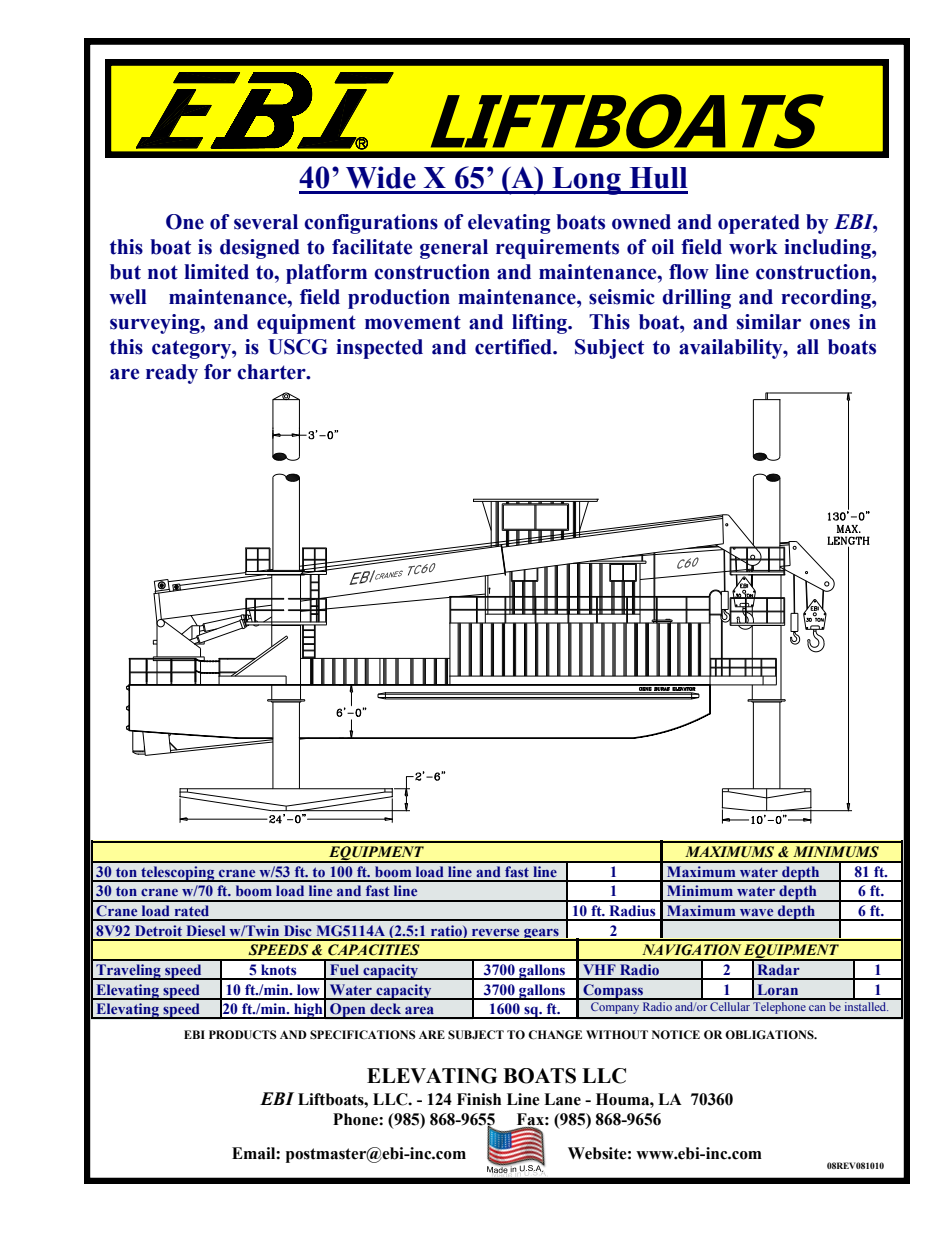 This screenshot has height=1233, width=952. What do you see at coordinates (769, 322) in the screenshot?
I see `similar` at bounding box center [769, 322].
